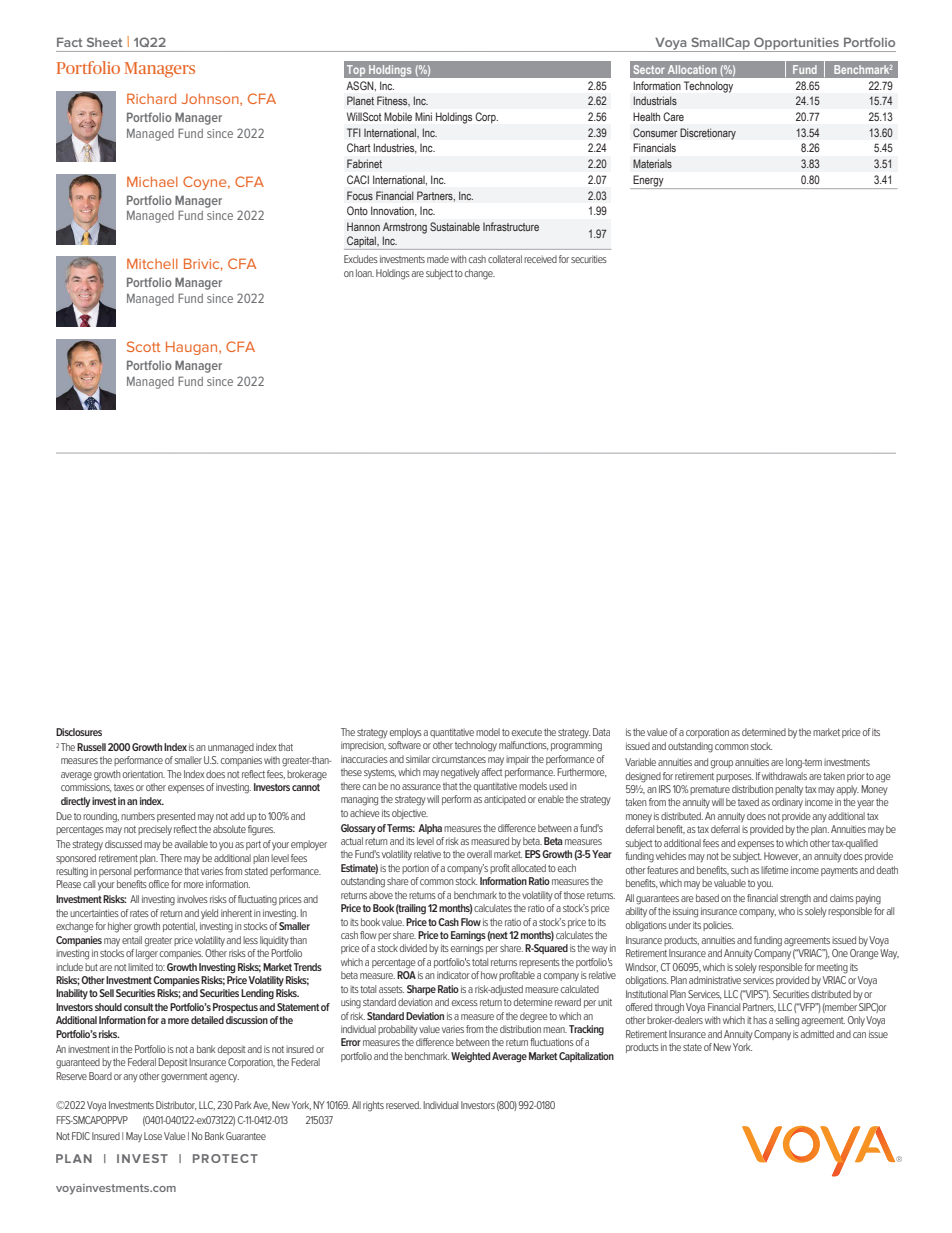  What do you see at coordinates (552, 1042) in the document?
I see `fluctuations` at bounding box center [552, 1042].
